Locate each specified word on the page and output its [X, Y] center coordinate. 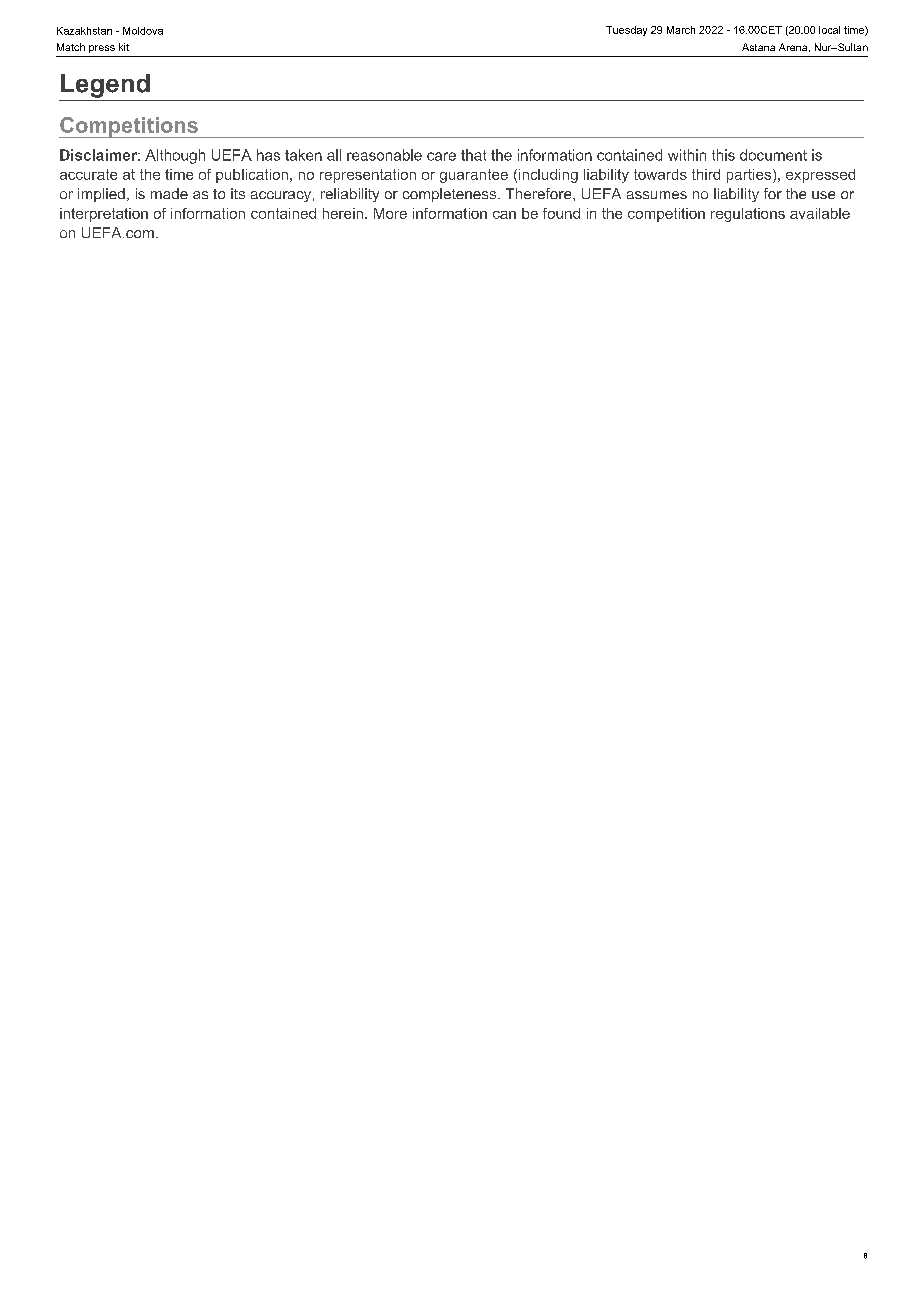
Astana [758, 47]
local [829, 30]
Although [175, 156]
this [723, 155]
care [441, 156]
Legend [105, 86]
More [390, 213]
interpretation [104, 215]
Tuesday [626, 31]
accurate [88, 174]
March [681, 30]
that [473, 155]
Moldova [143, 31]
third [706, 174]
